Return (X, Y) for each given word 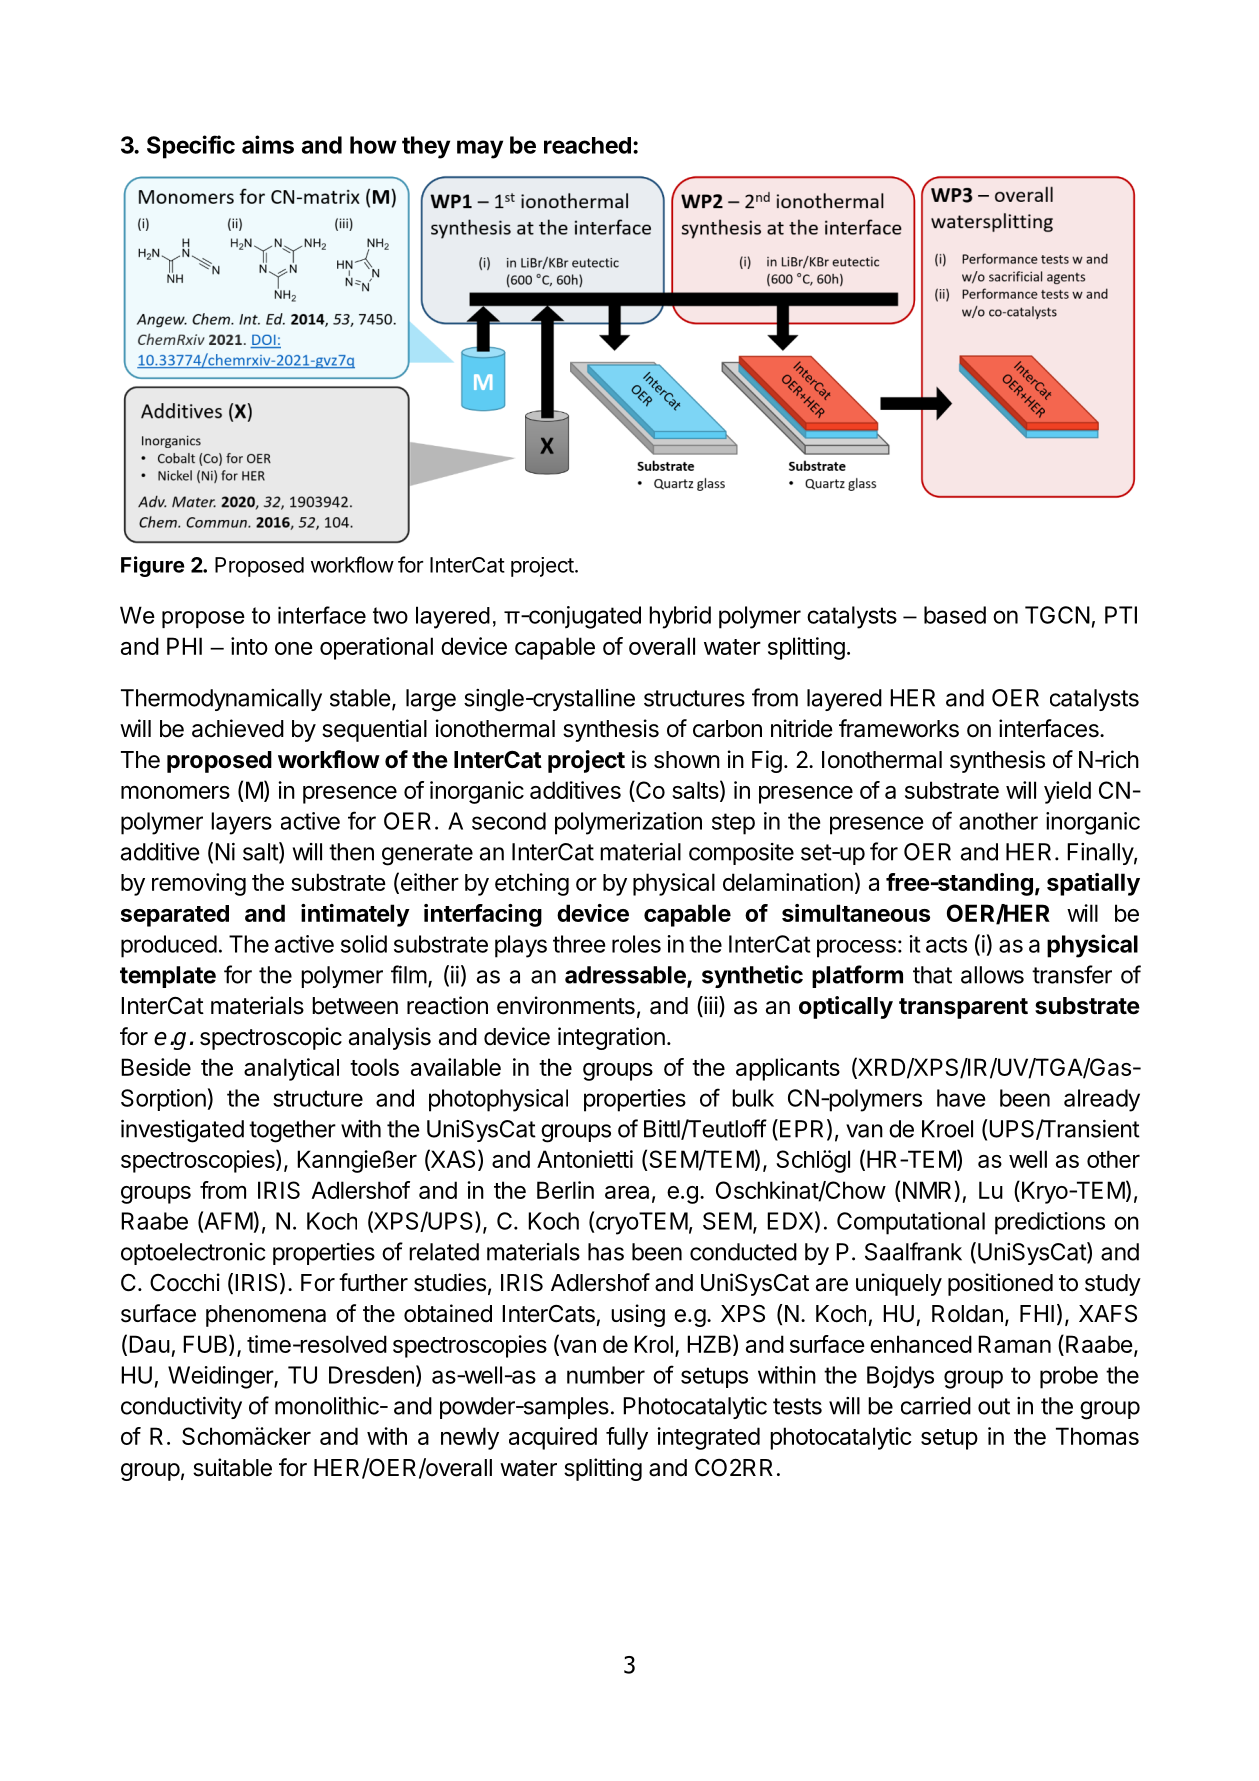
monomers (175, 792)
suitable (232, 1467)
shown (687, 760)
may (480, 149)
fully (627, 1438)
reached (587, 145)
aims (268, 144)
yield (1067, 792)
